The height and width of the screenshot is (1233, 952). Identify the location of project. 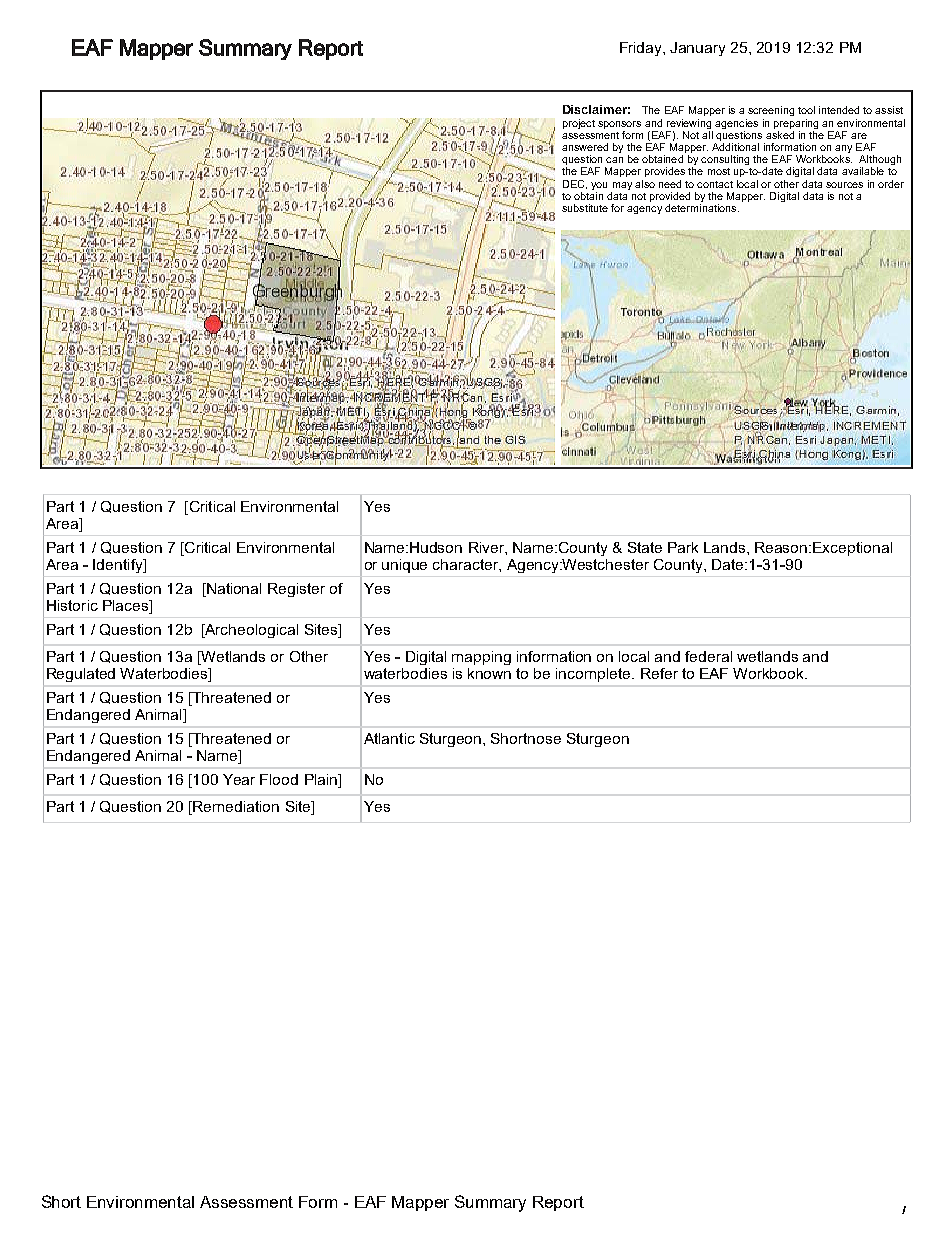
(579, 124).
